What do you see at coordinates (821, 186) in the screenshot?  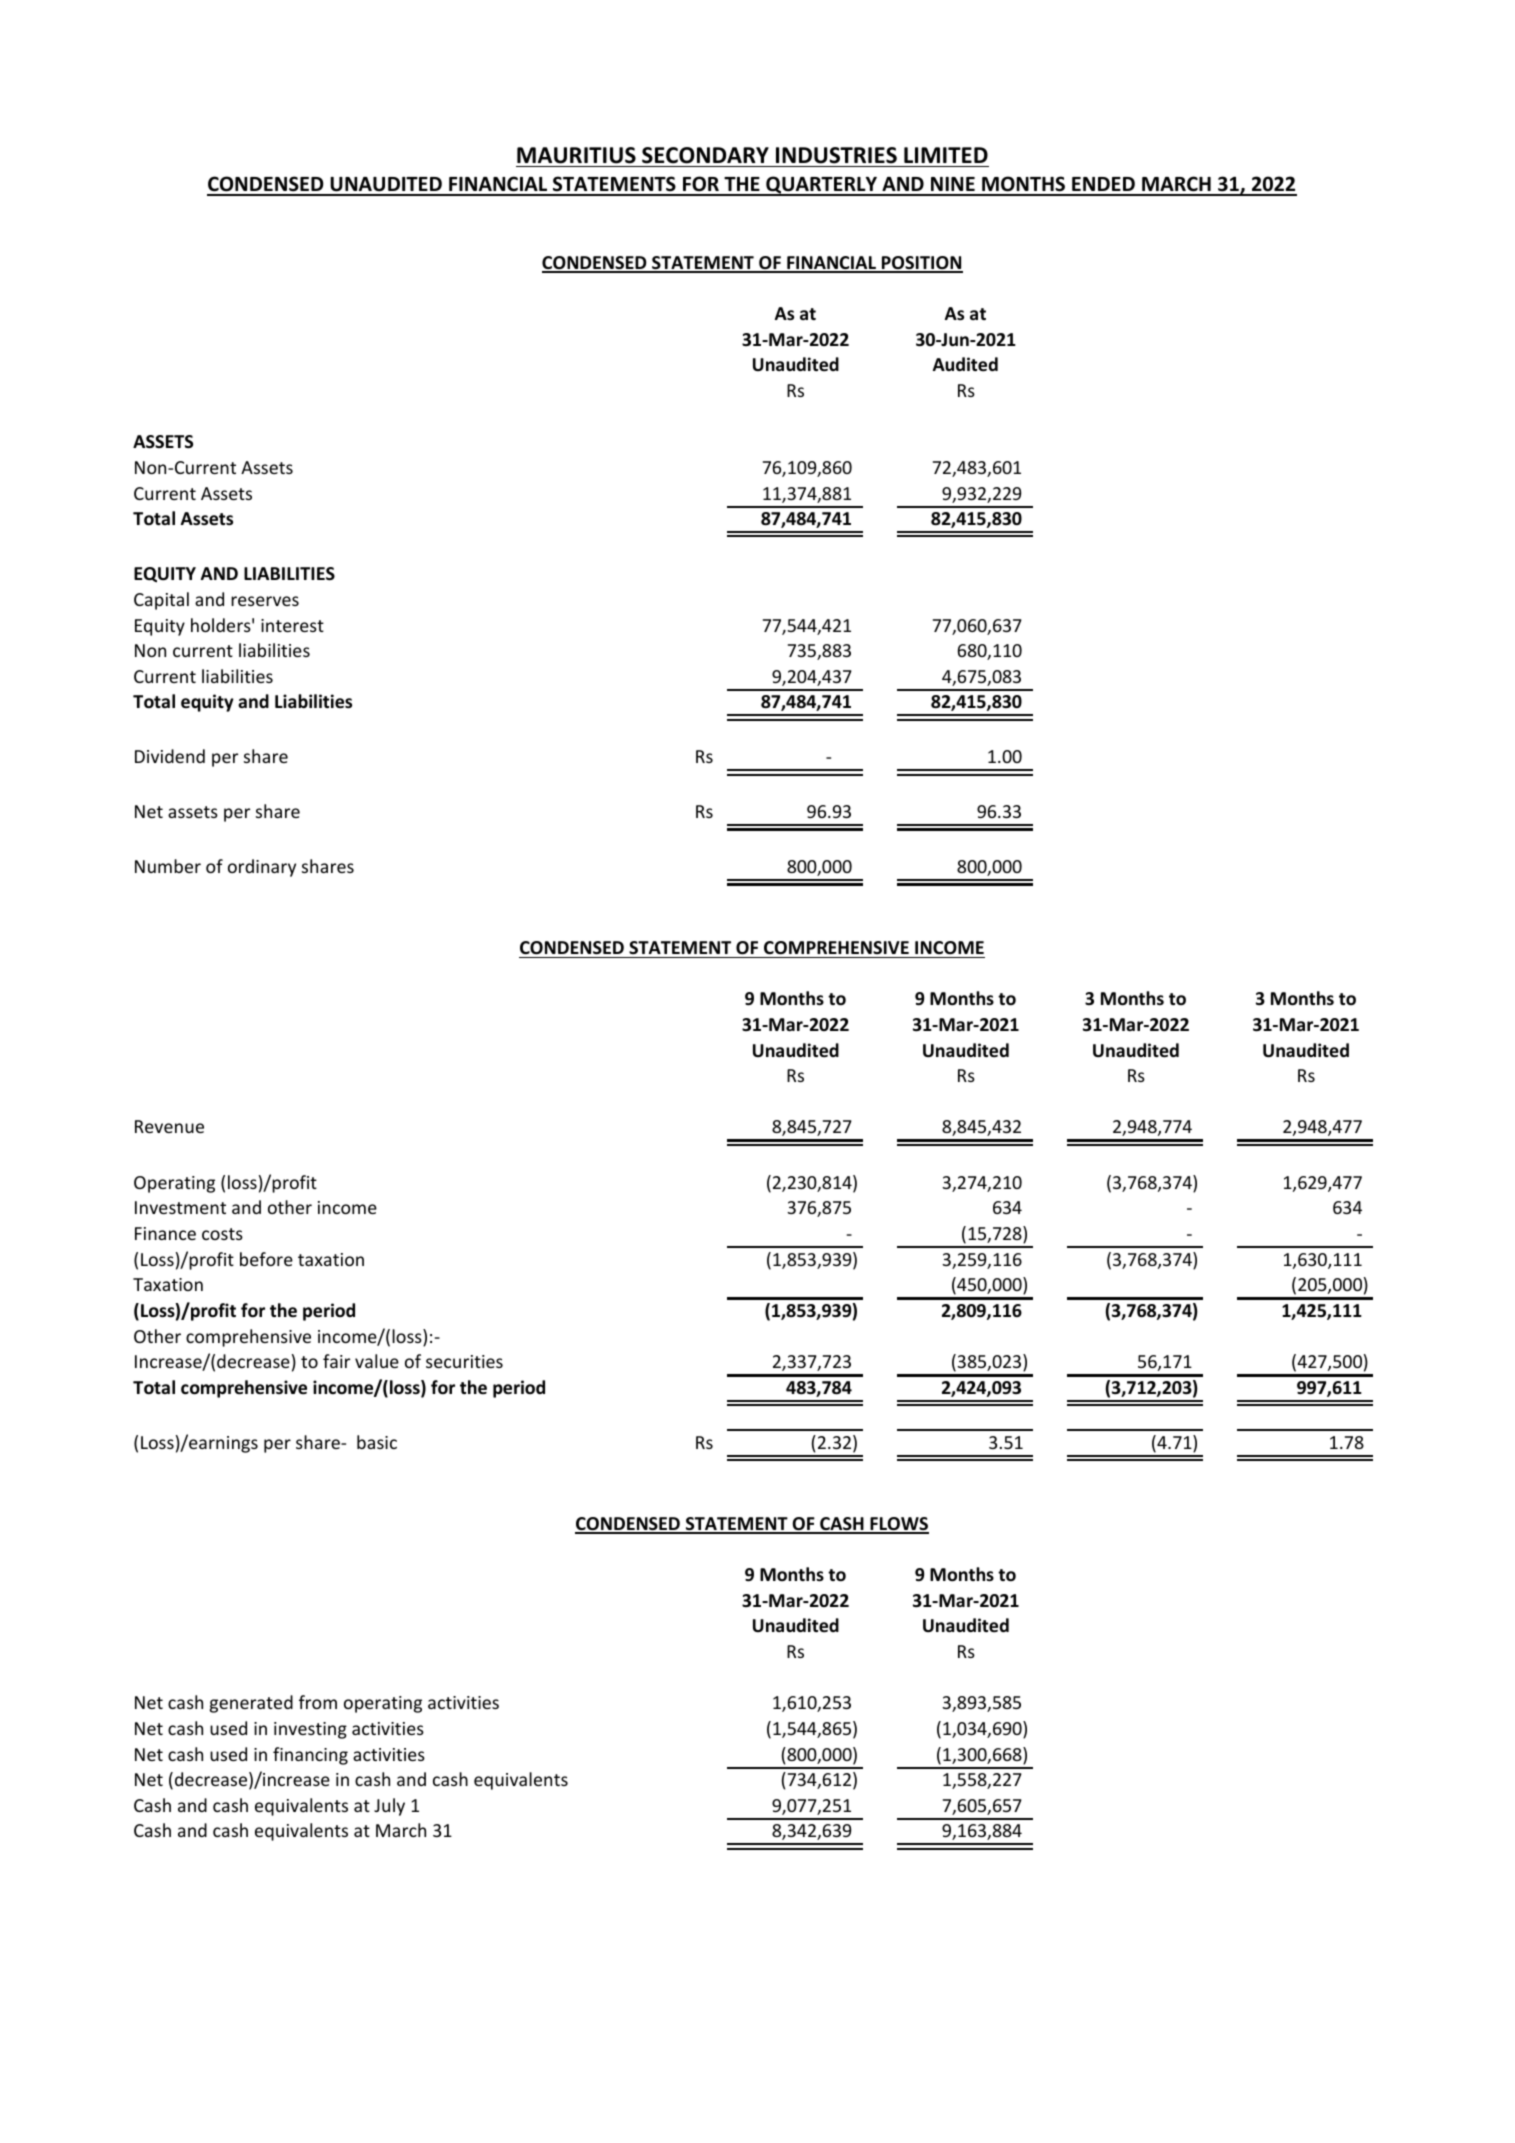 I see `QUARTERLY` at bounding box center [821, 186].
